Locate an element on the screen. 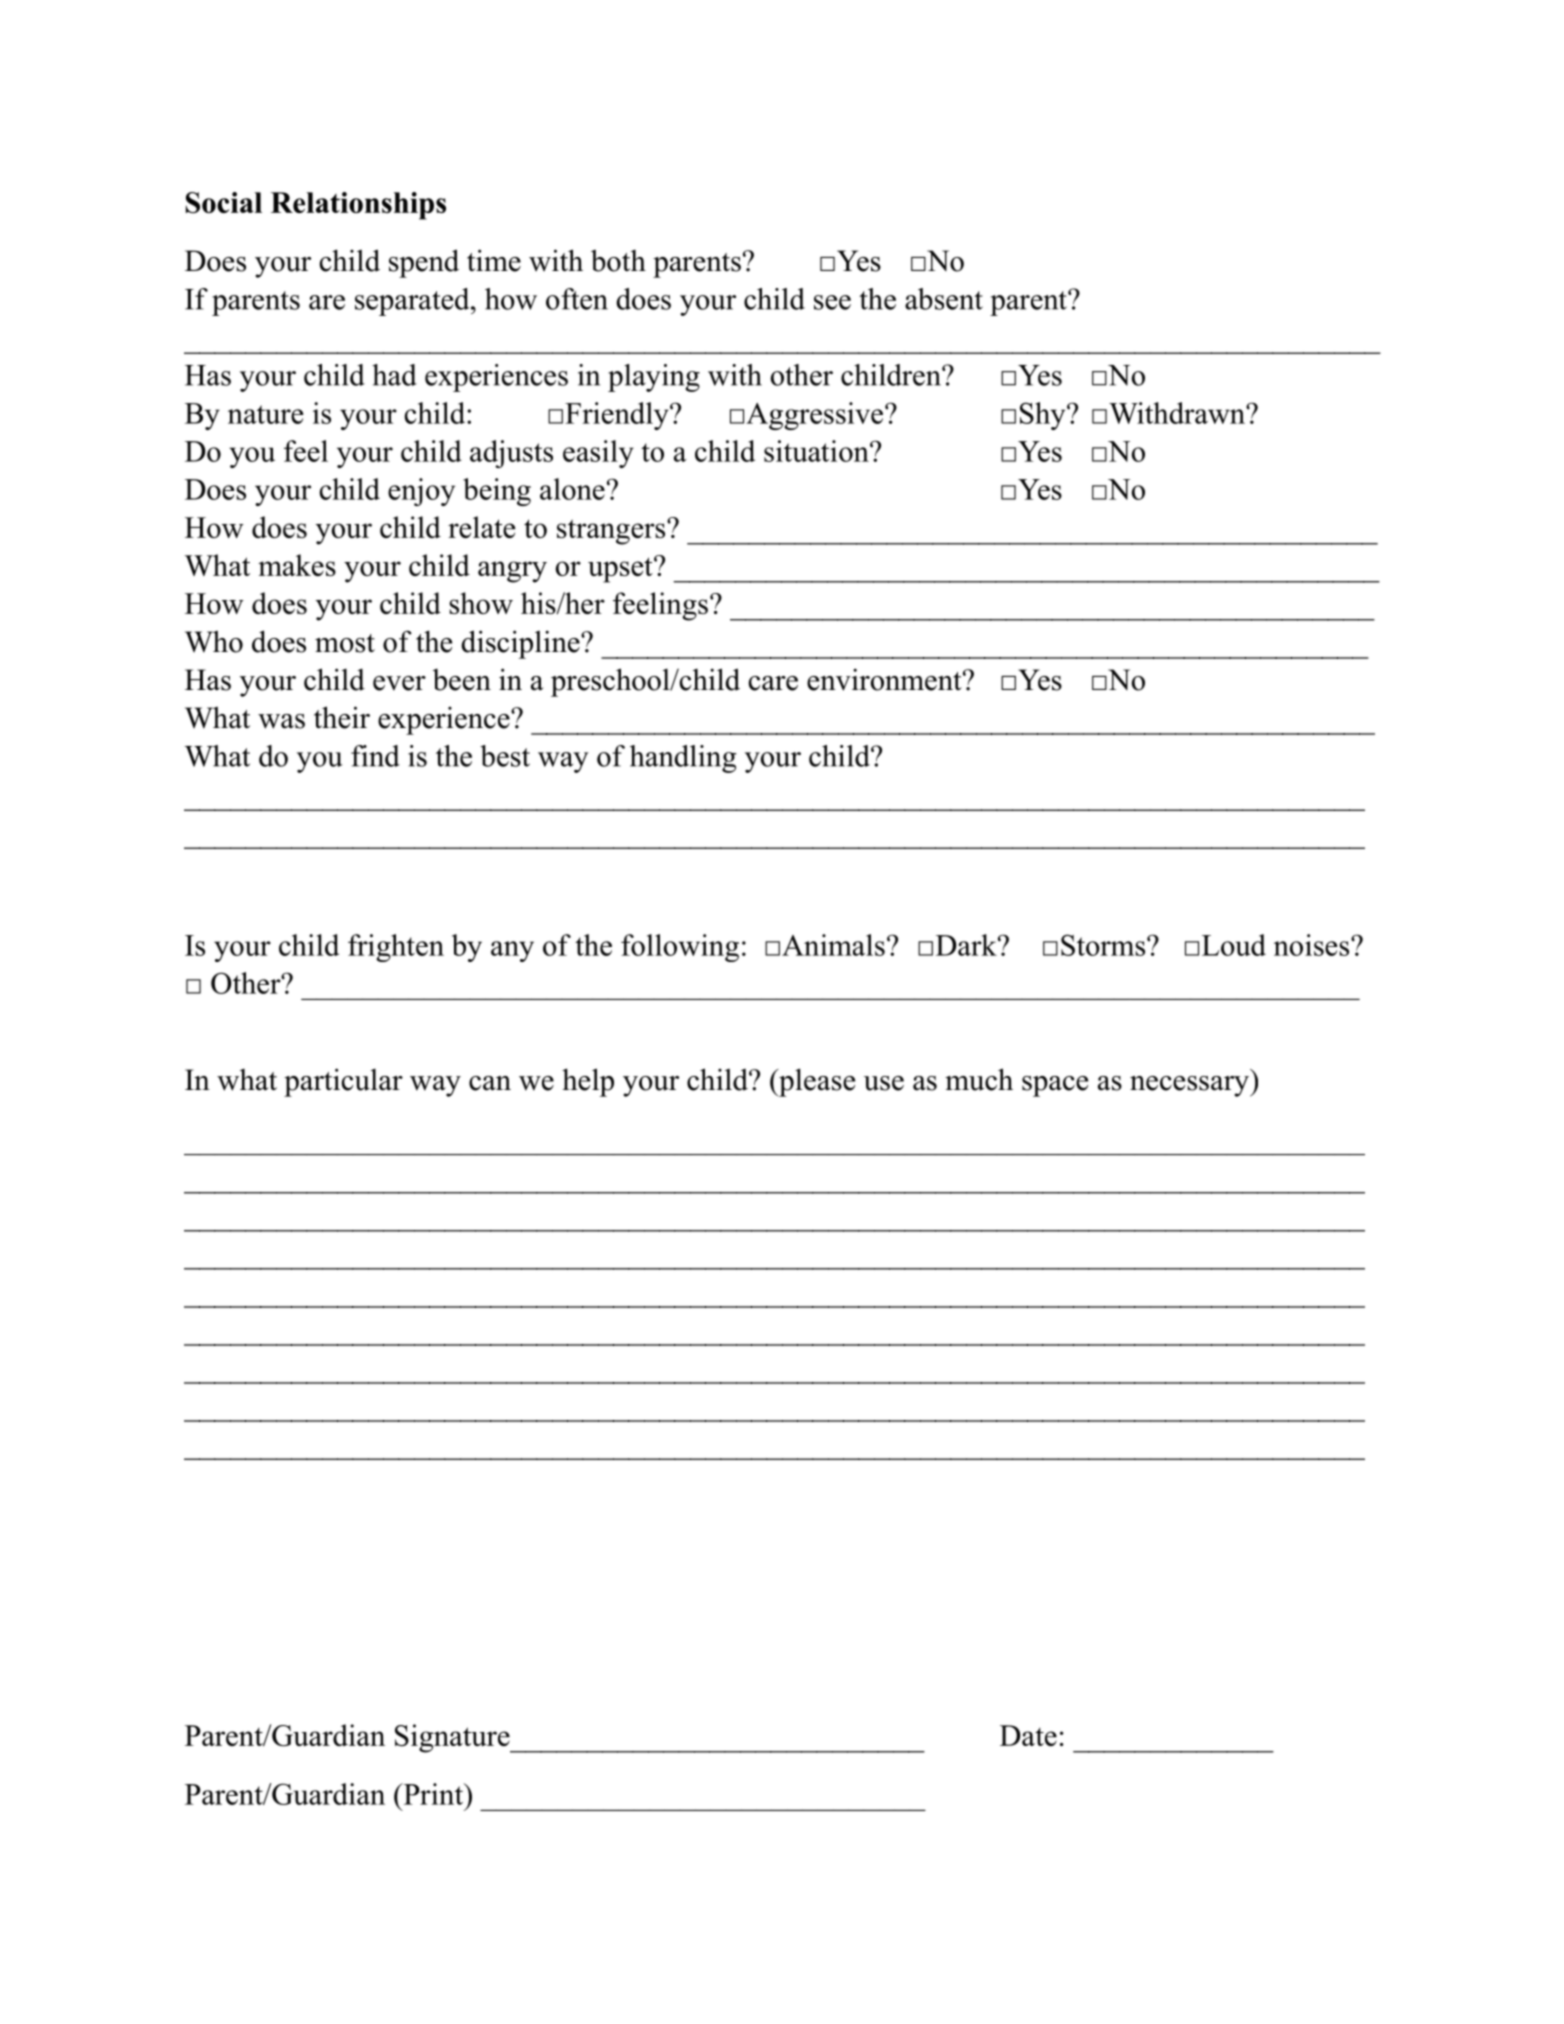 The height and width of the screenshot is (2024, 1564). Shy is located at coordinates (1044, 416).
